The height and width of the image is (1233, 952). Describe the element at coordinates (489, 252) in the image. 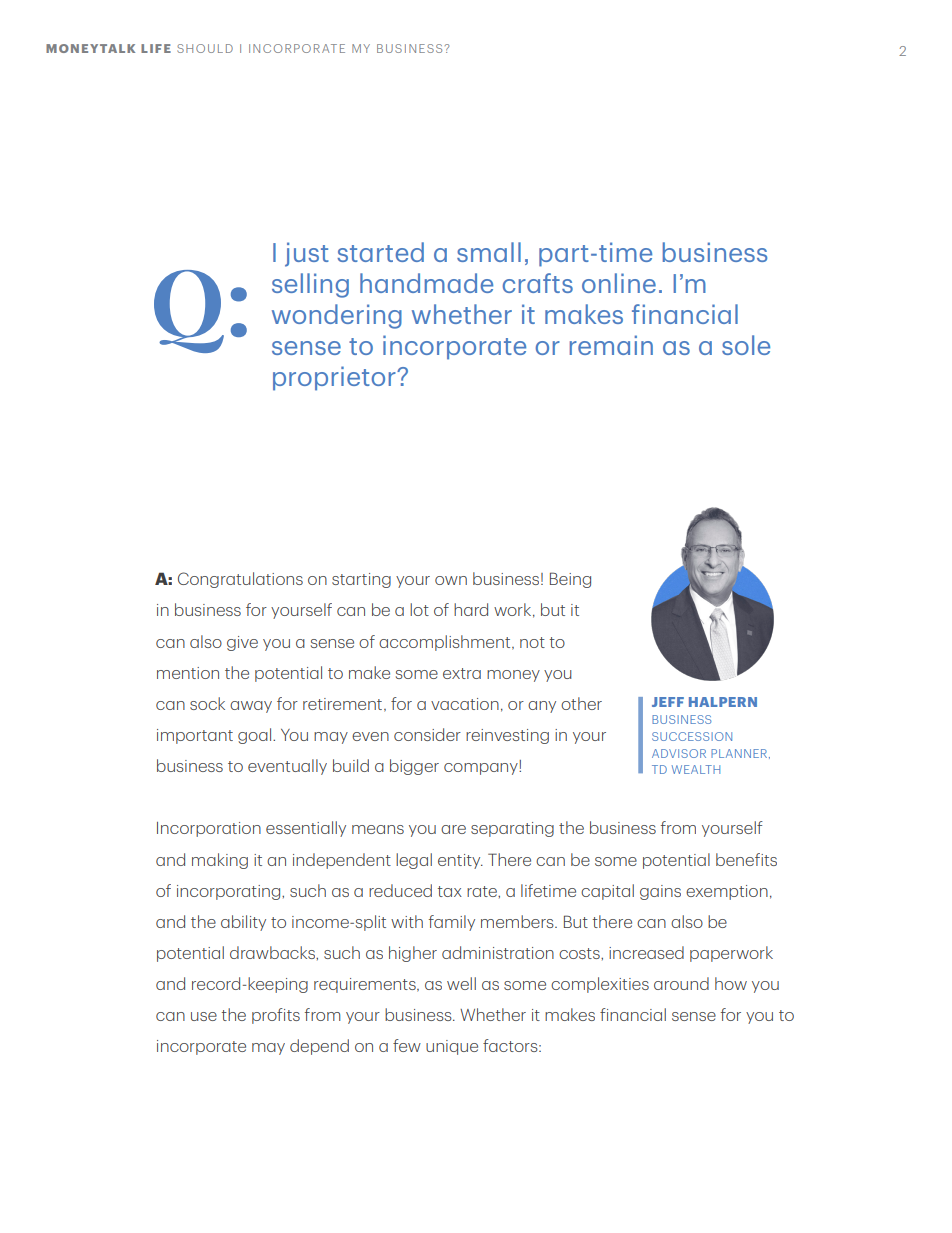

I see `small` at that location.
